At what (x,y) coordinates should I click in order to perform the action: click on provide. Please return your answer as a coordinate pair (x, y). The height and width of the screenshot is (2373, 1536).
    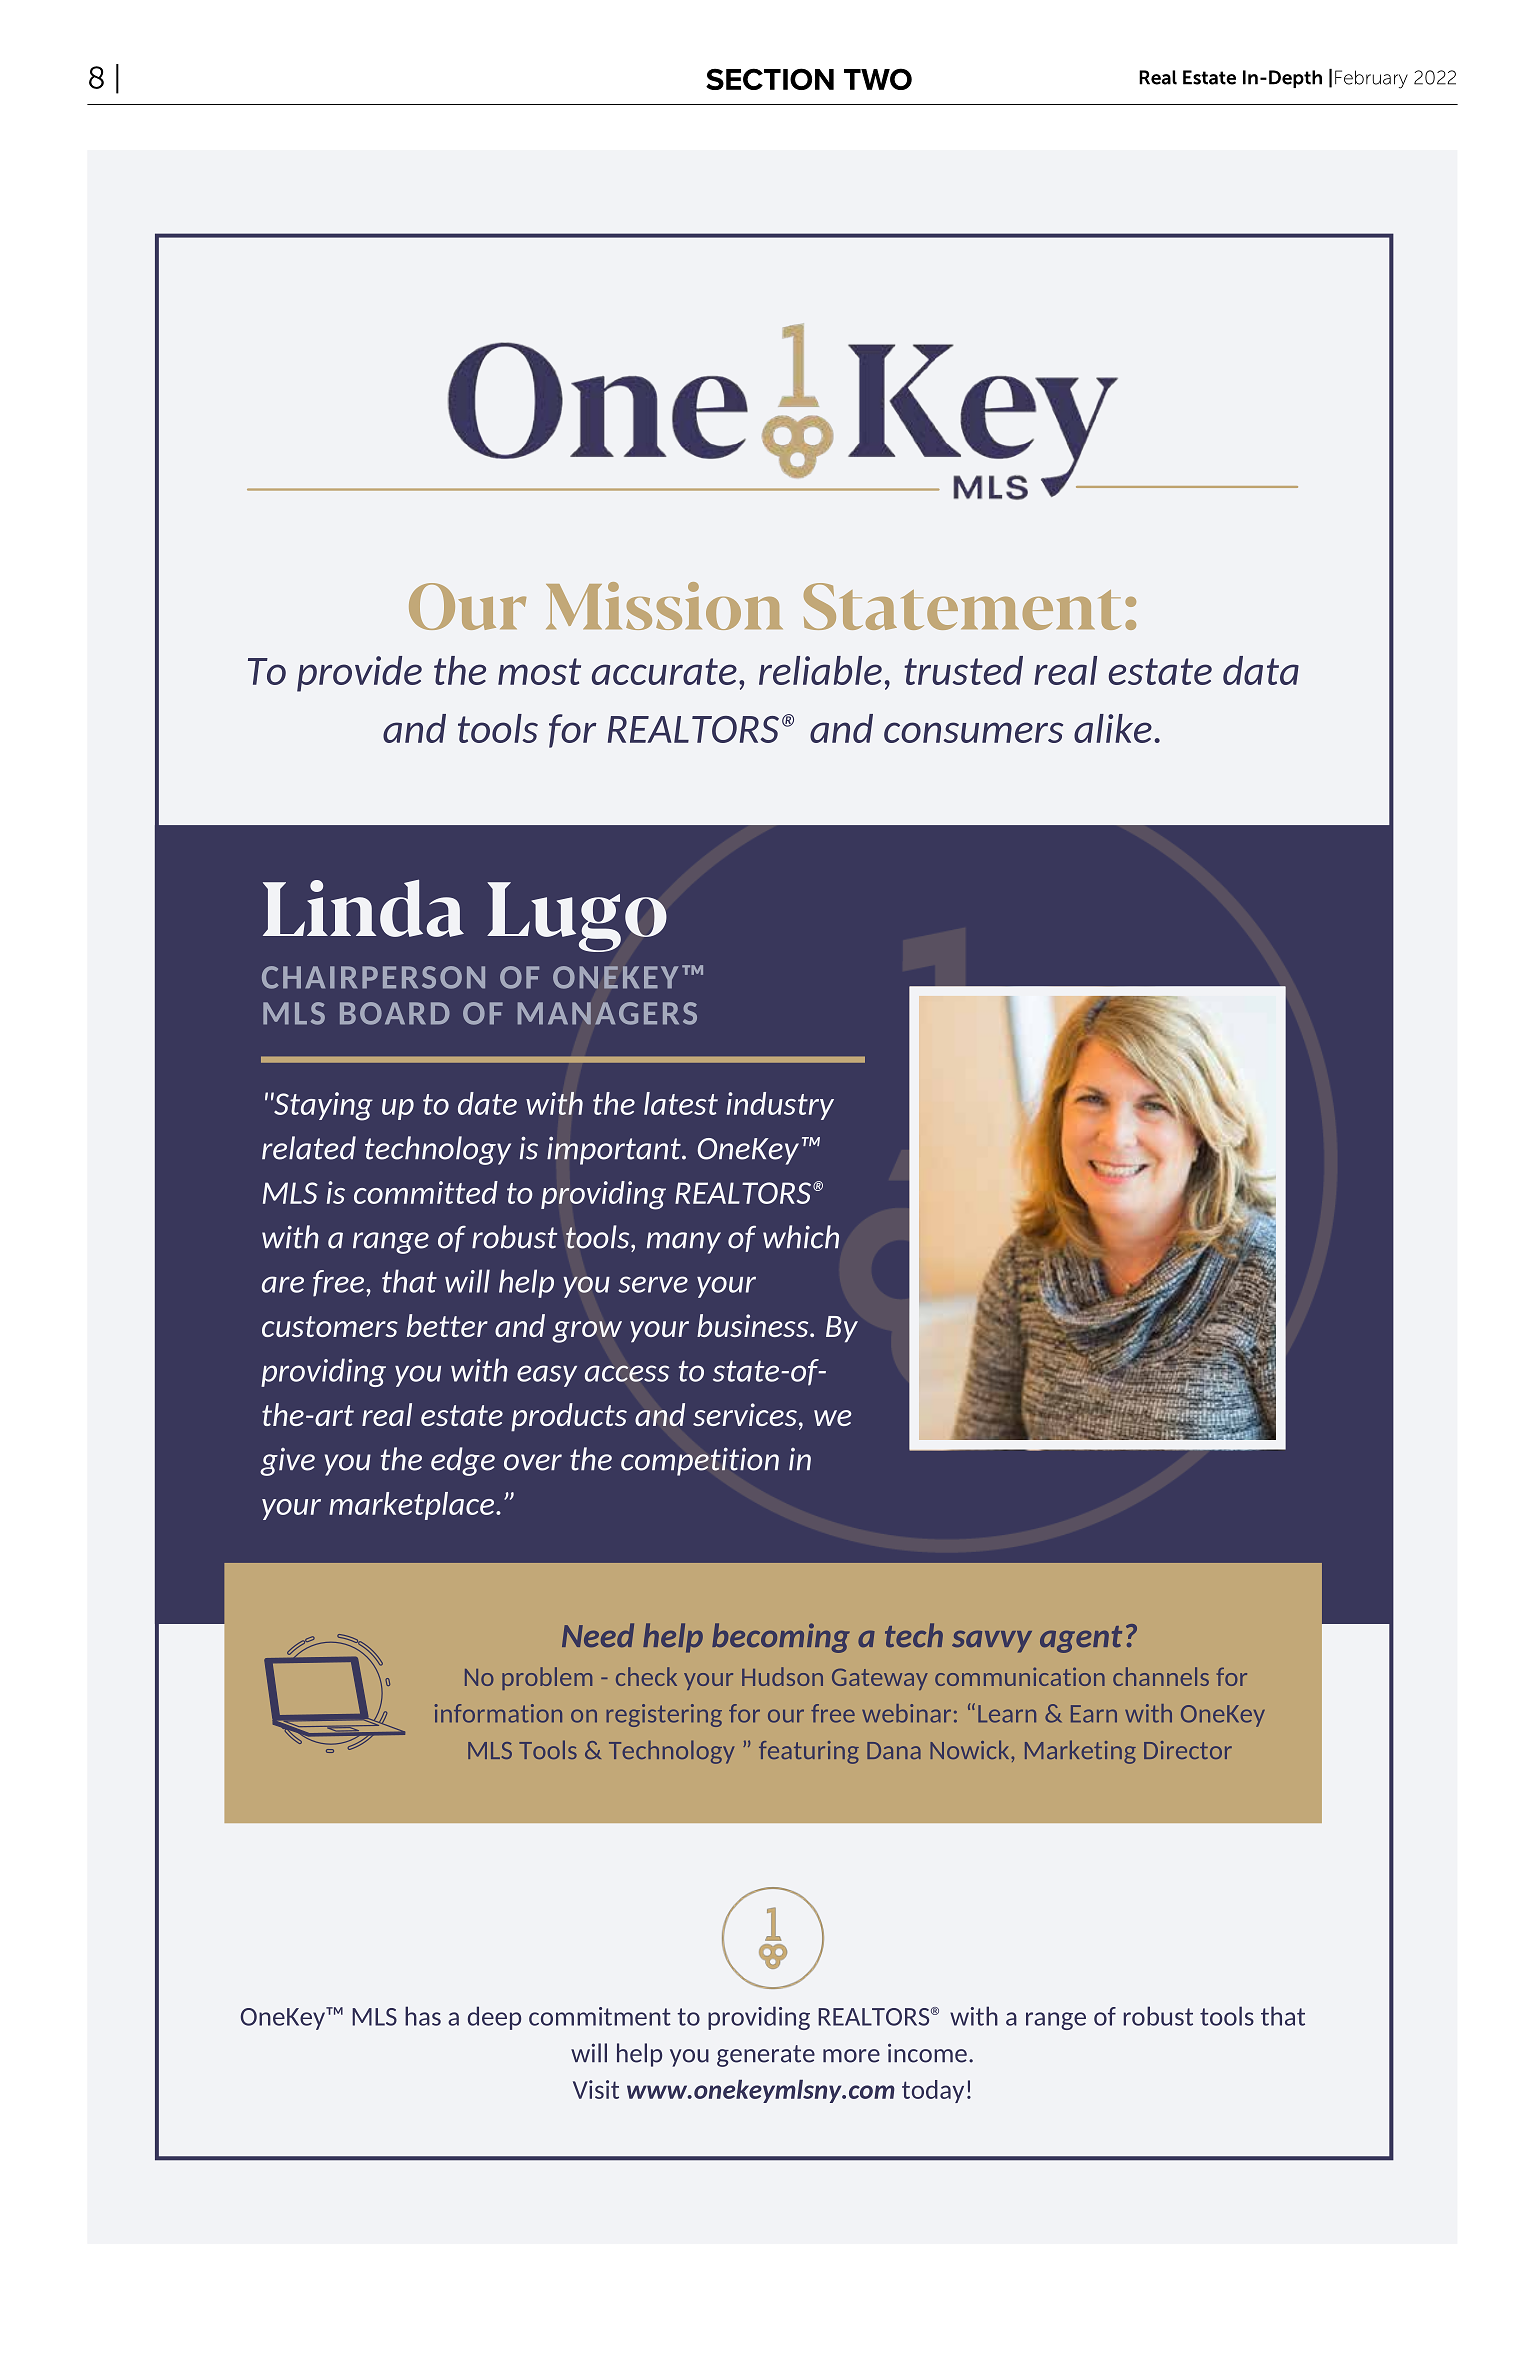
    Looking at the image, I should click on (359, 674).
